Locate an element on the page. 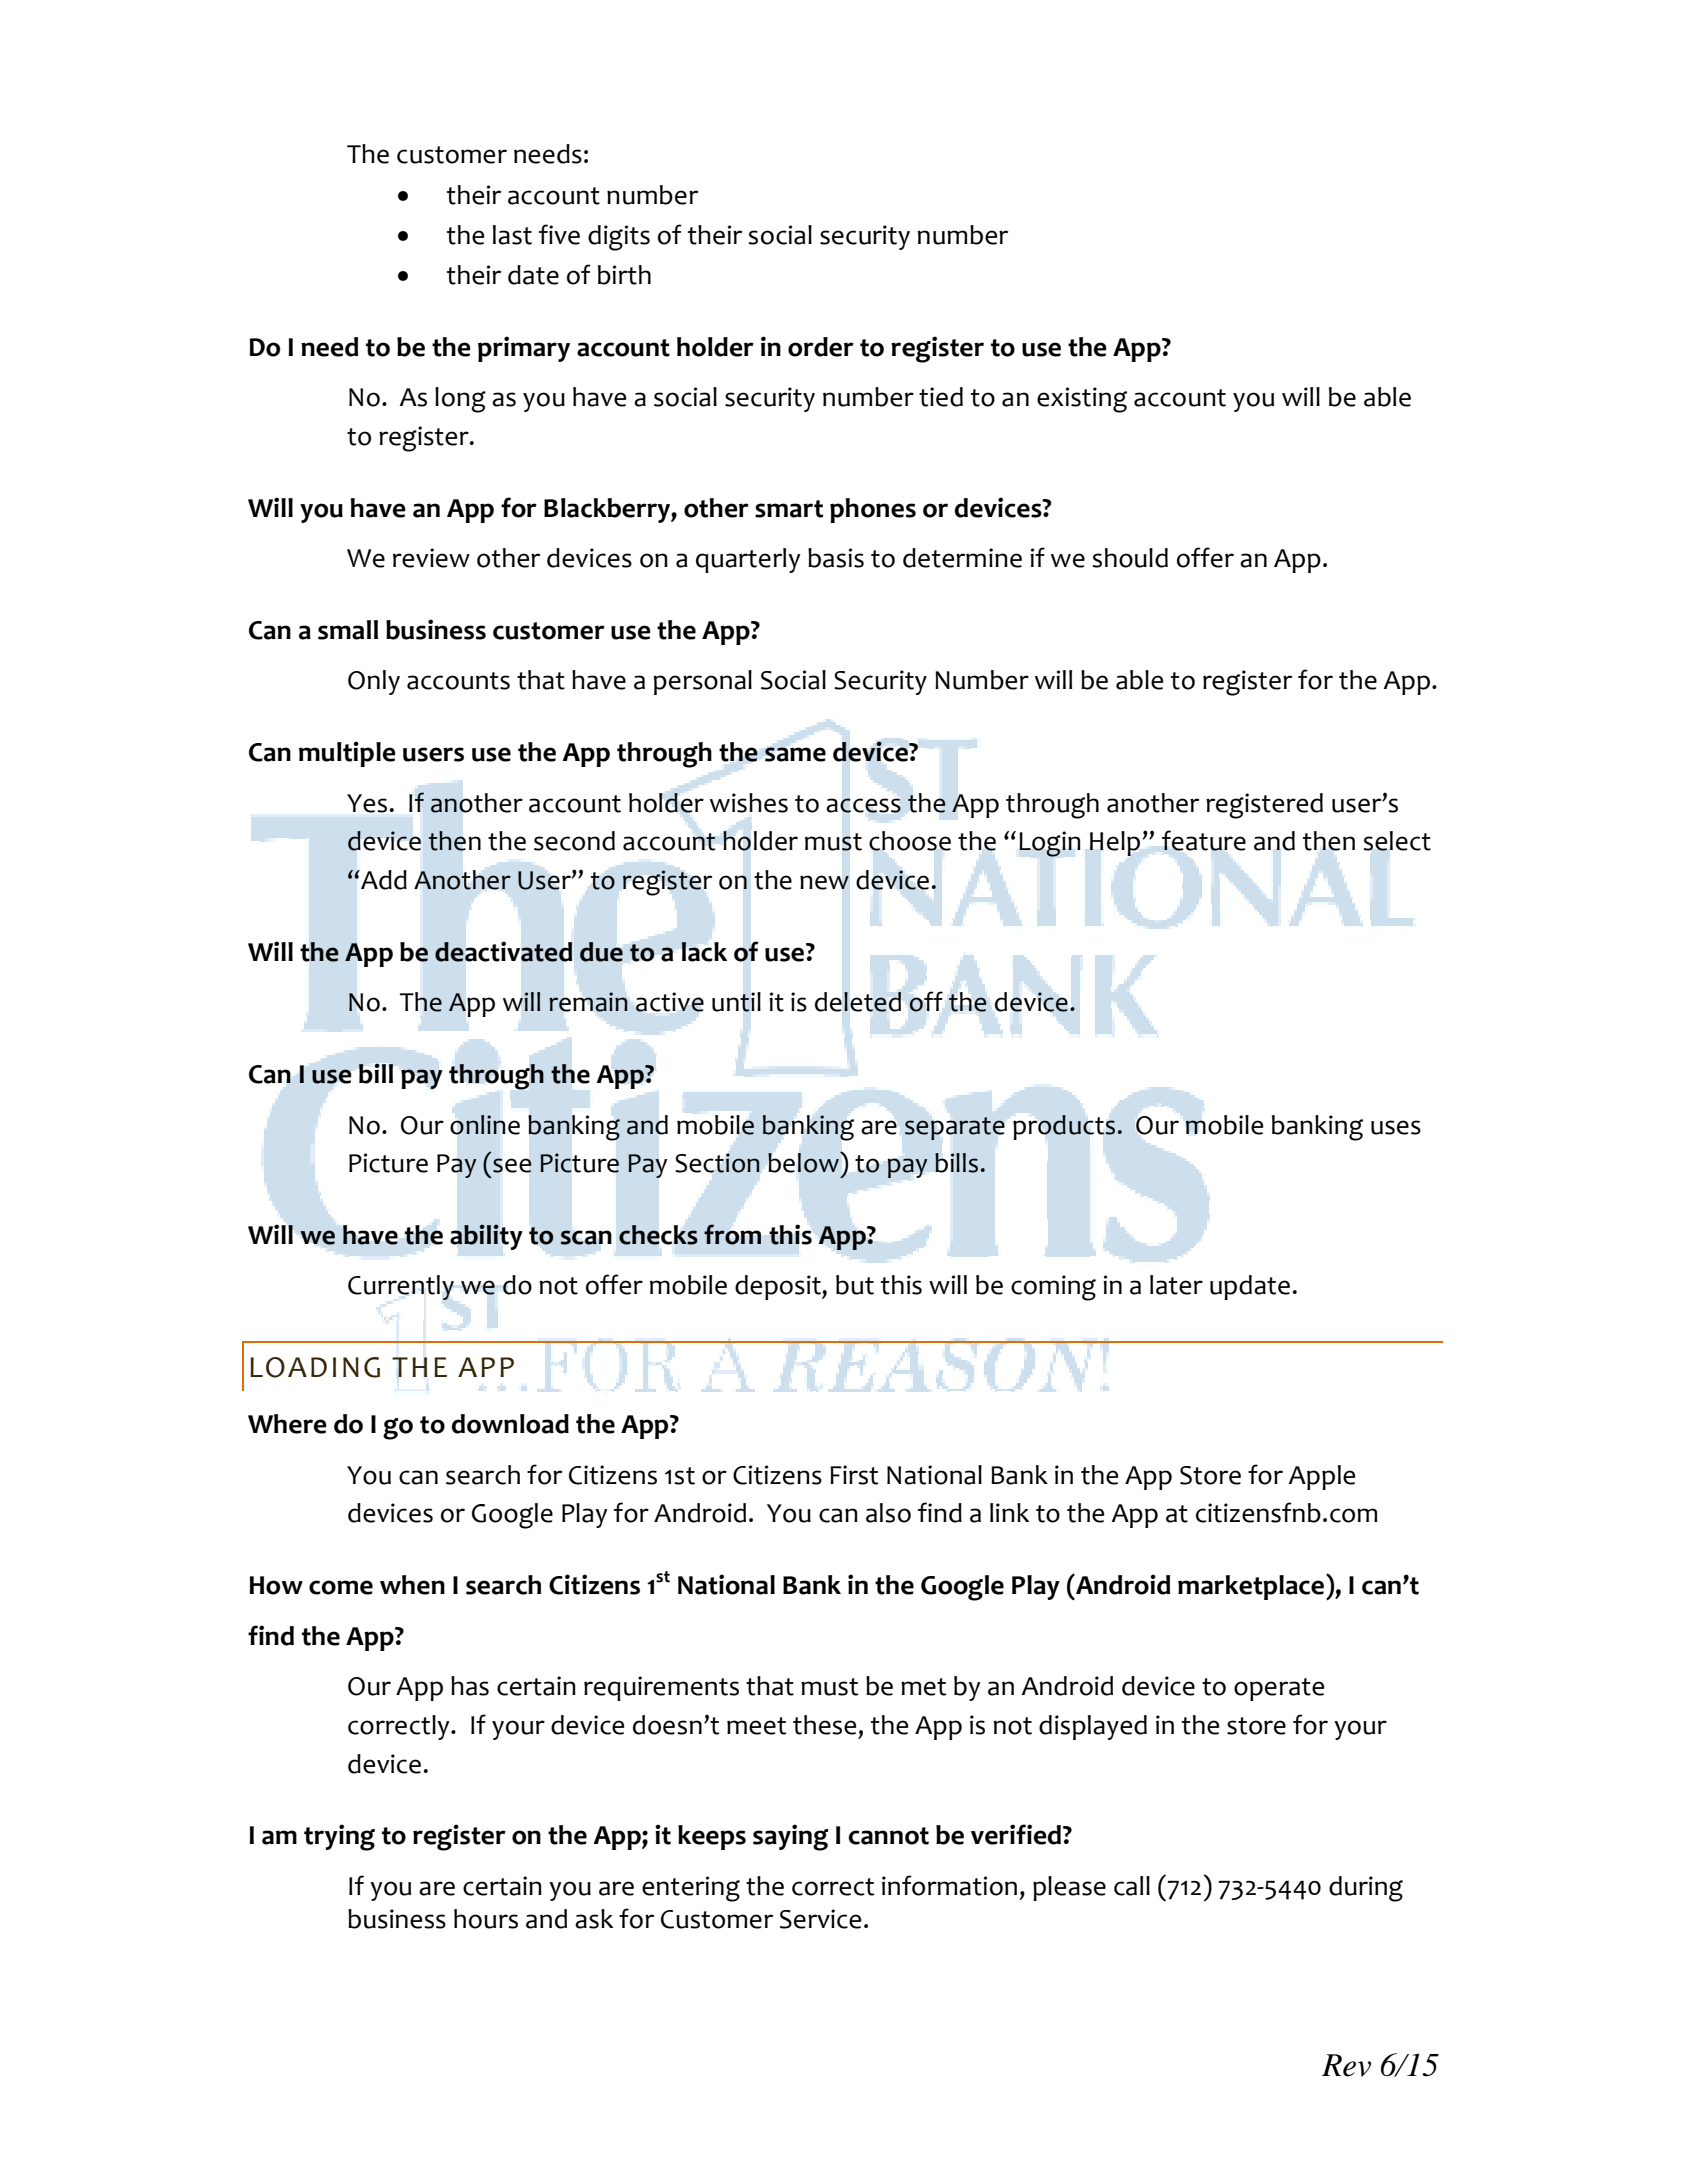  last is located at coordinates (512, 235).
